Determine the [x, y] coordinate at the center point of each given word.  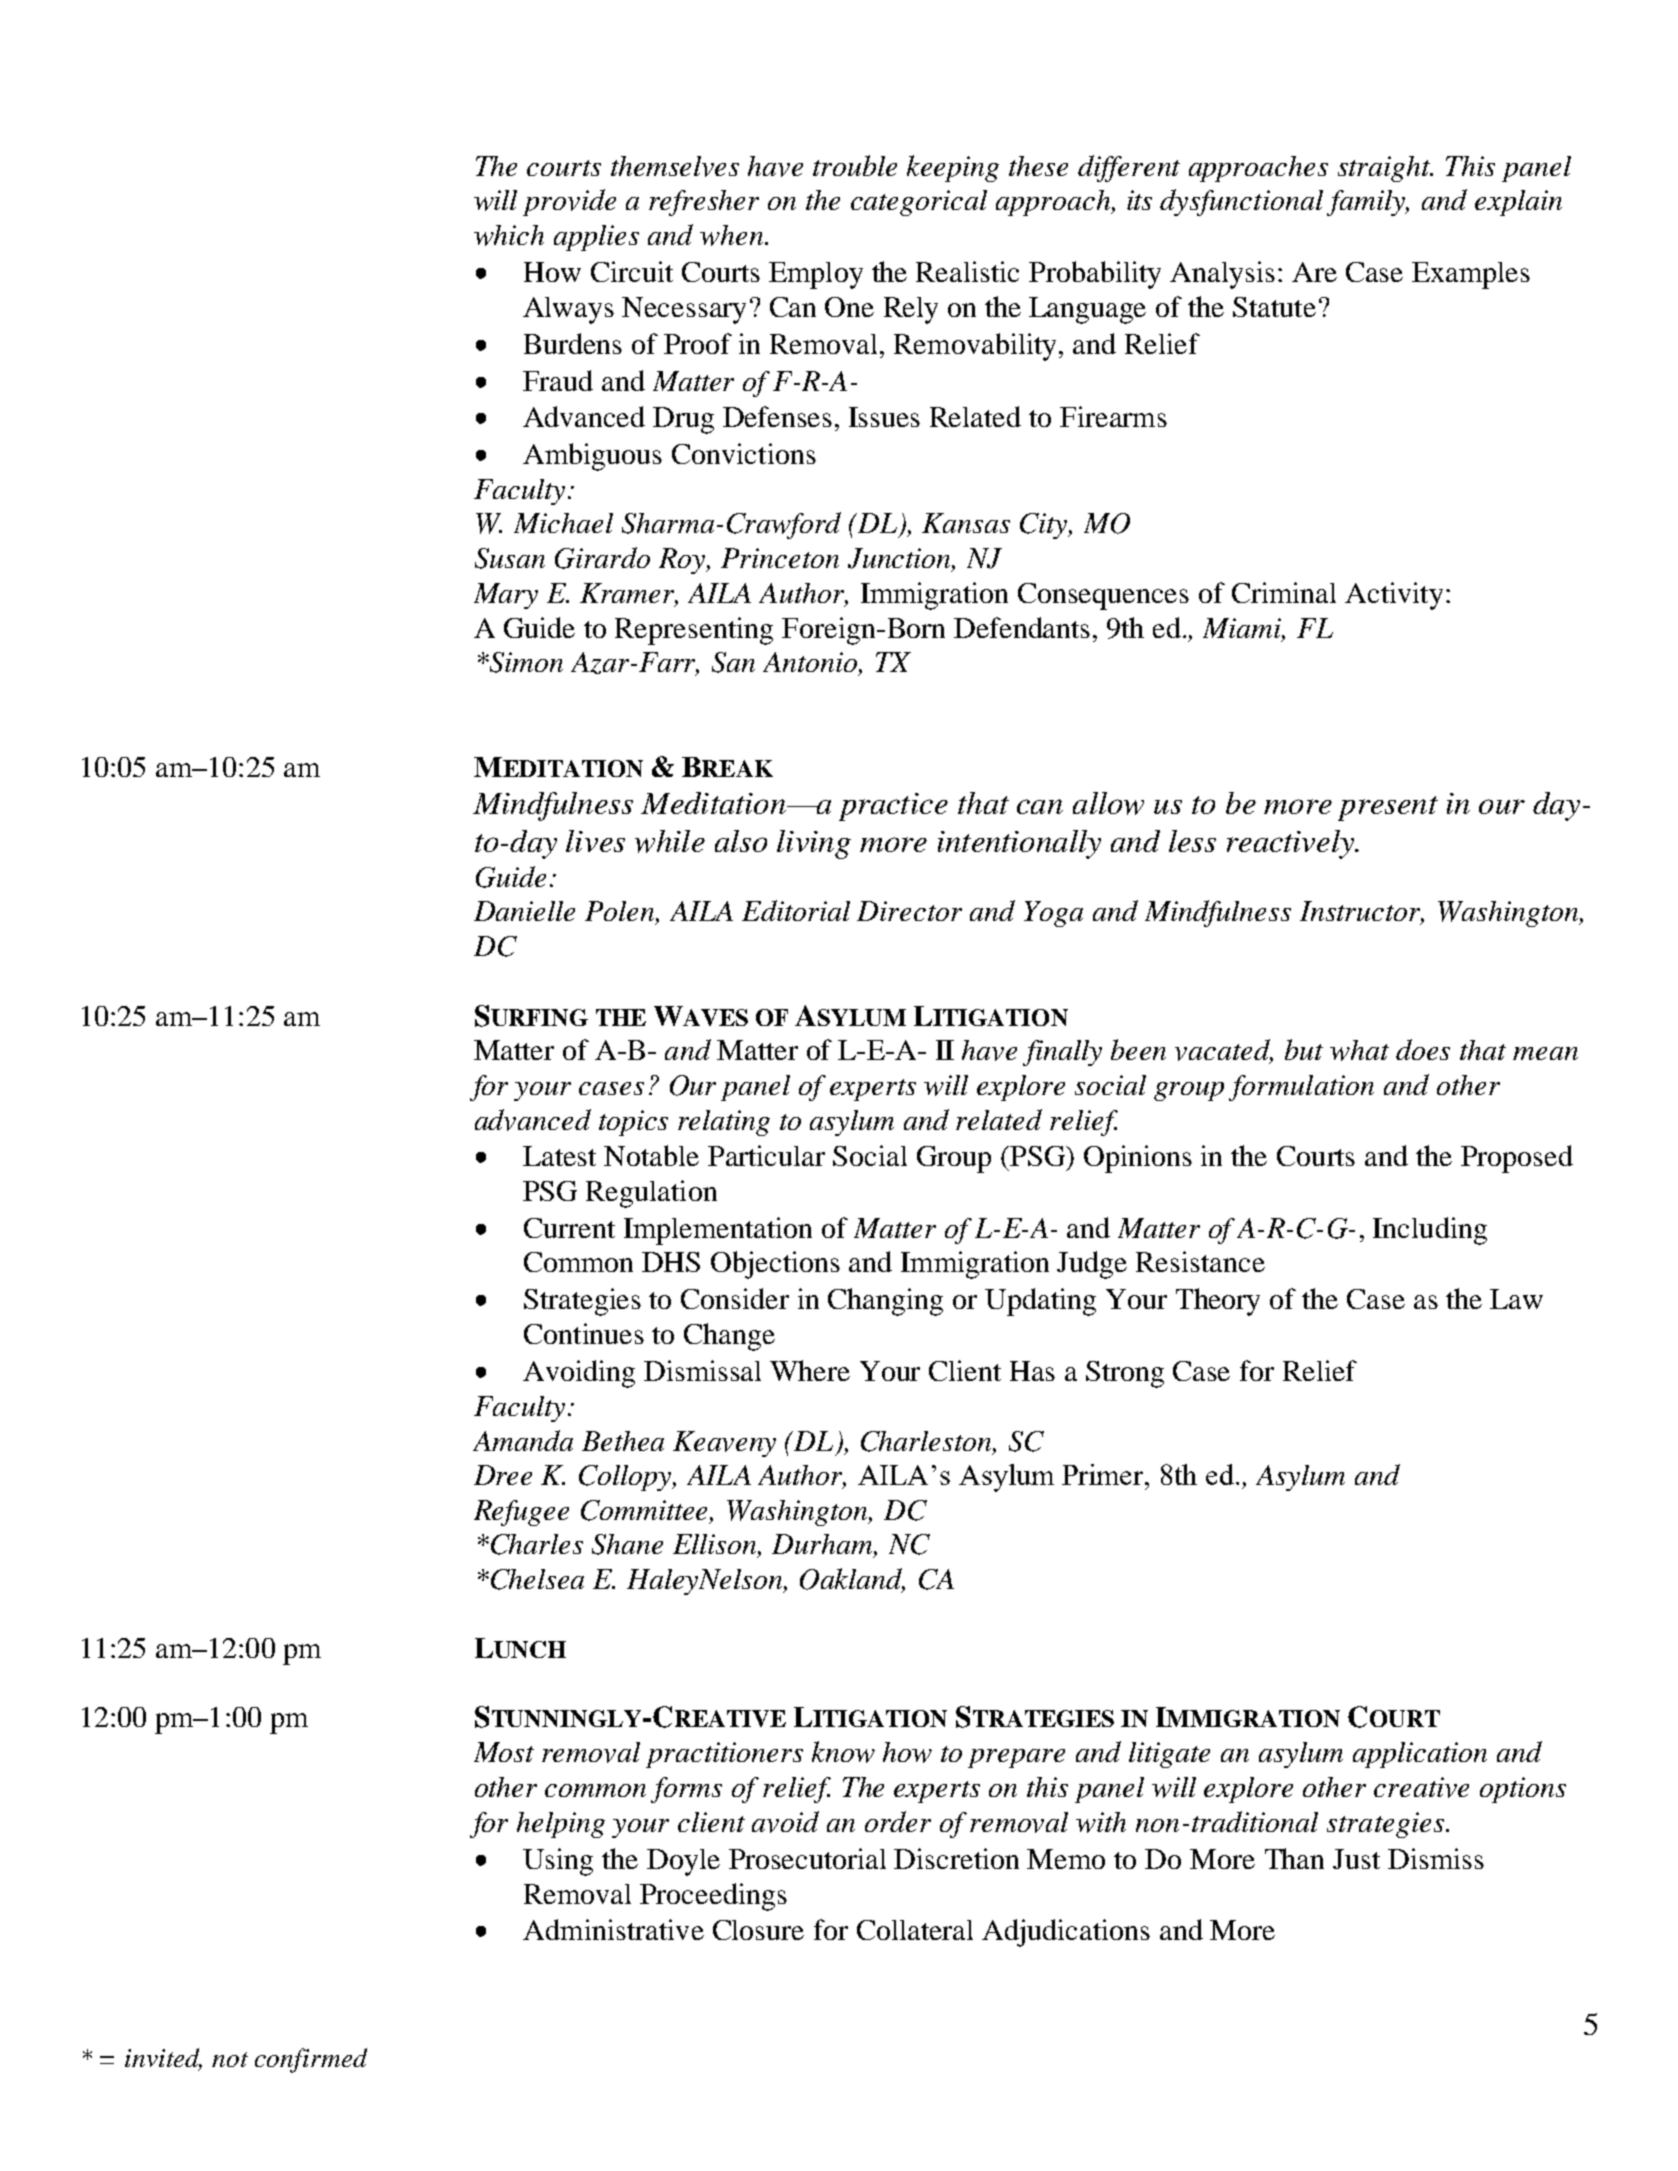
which [509, 235]
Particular [766, 1155]
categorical [919, 203]
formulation [1301, 1088]
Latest [559, 1156]
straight [1385, 169]
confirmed [311, 2060]
